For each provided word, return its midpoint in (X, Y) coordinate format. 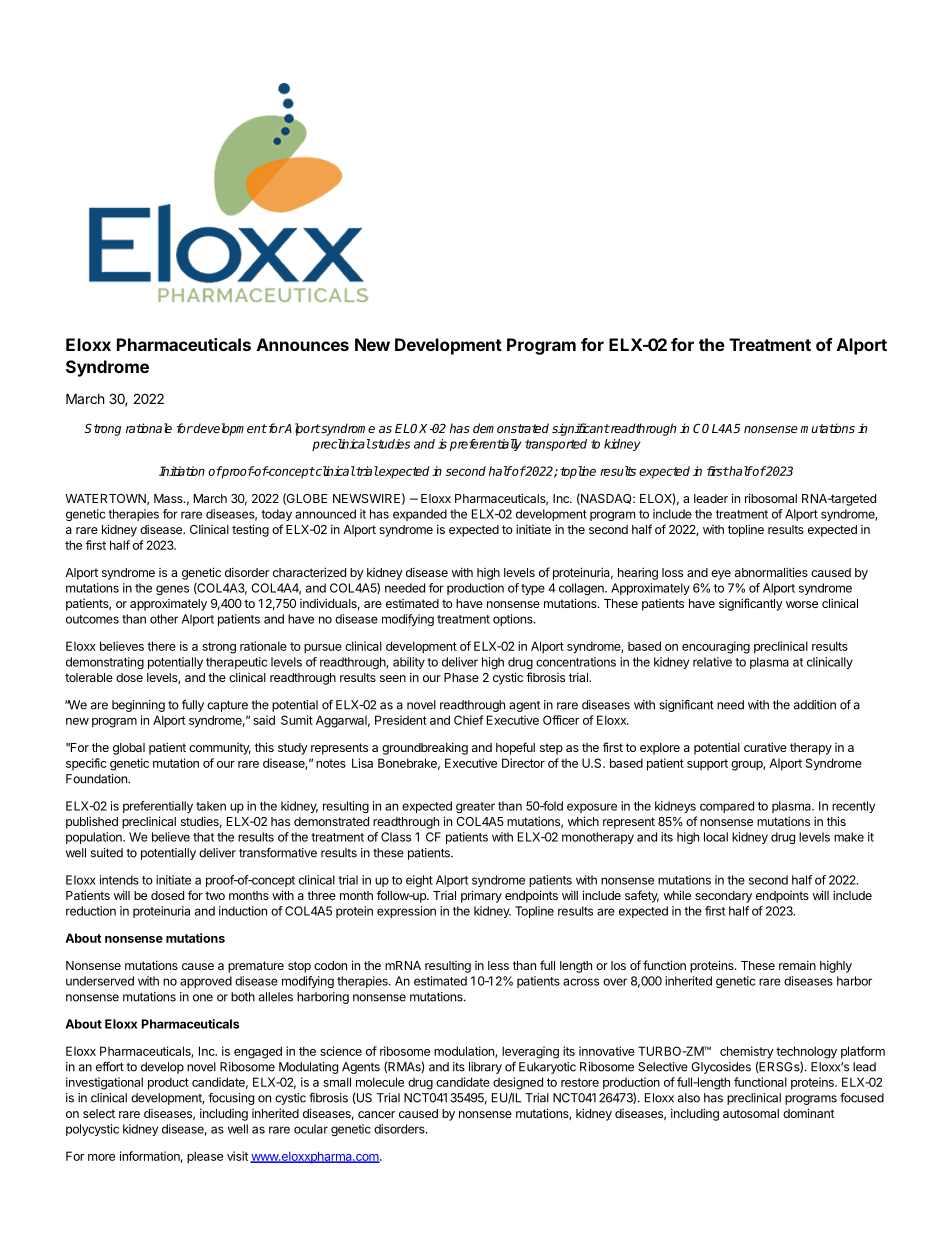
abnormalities (771, 572)
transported (556, 445)
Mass (169, 498)
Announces (303, 344)
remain (797, 965)
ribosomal (771, 498)
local (716, 837)
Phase (461, 677)
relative (712, 662)
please (205, 1157)
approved (206, 982)
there (161, 646)
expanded (420, 515)
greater (475, 807)
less (498, 965)
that (203, 837)
